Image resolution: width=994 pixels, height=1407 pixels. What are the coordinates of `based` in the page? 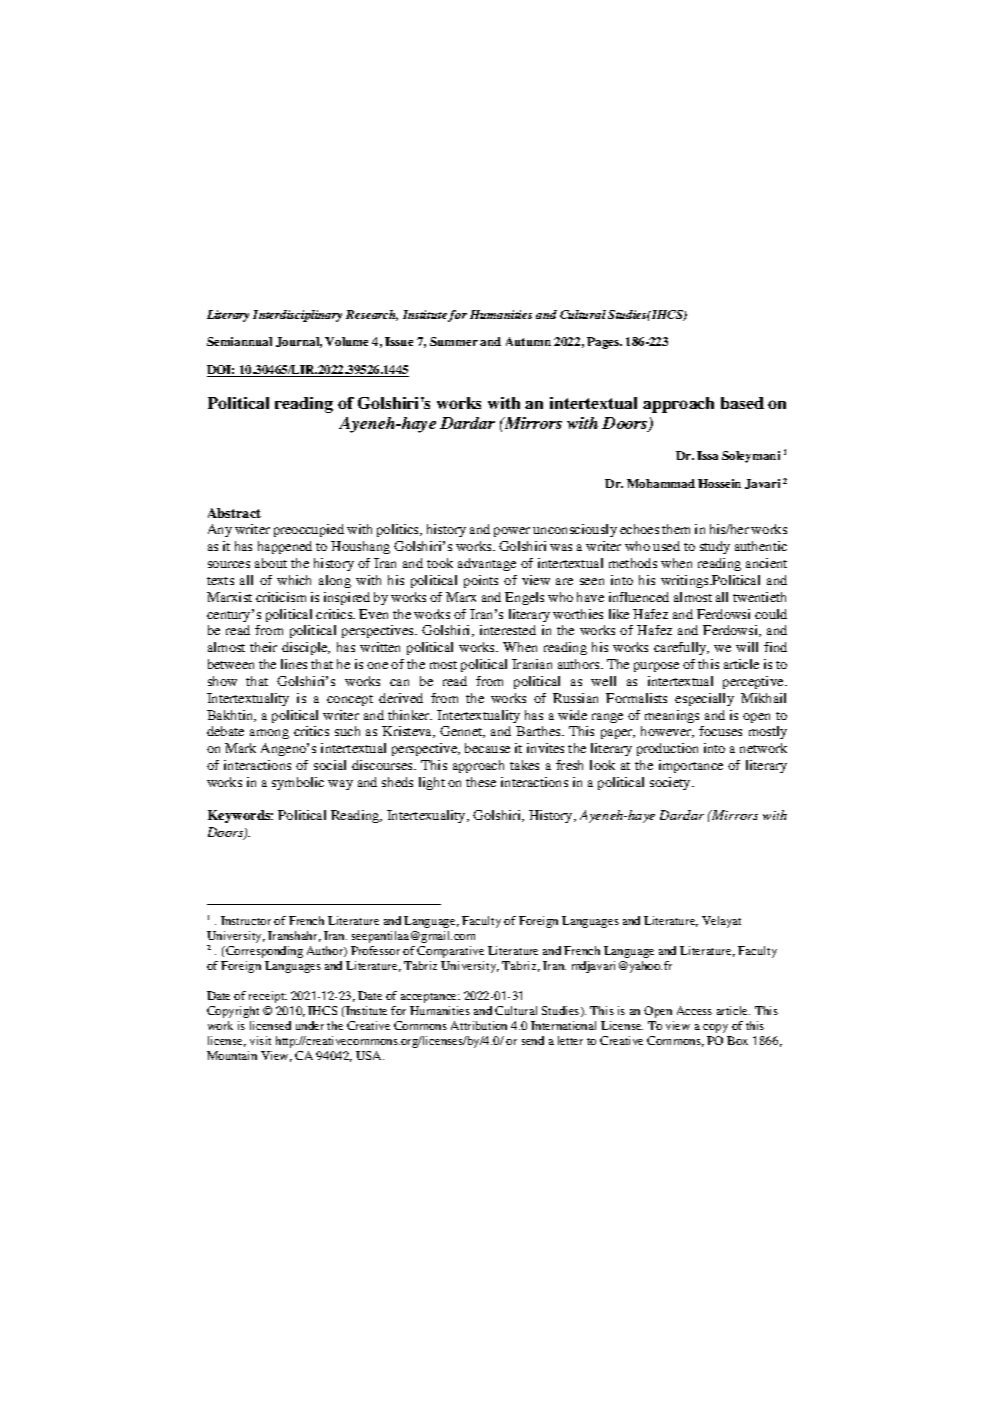 It's located at (742, 403).
